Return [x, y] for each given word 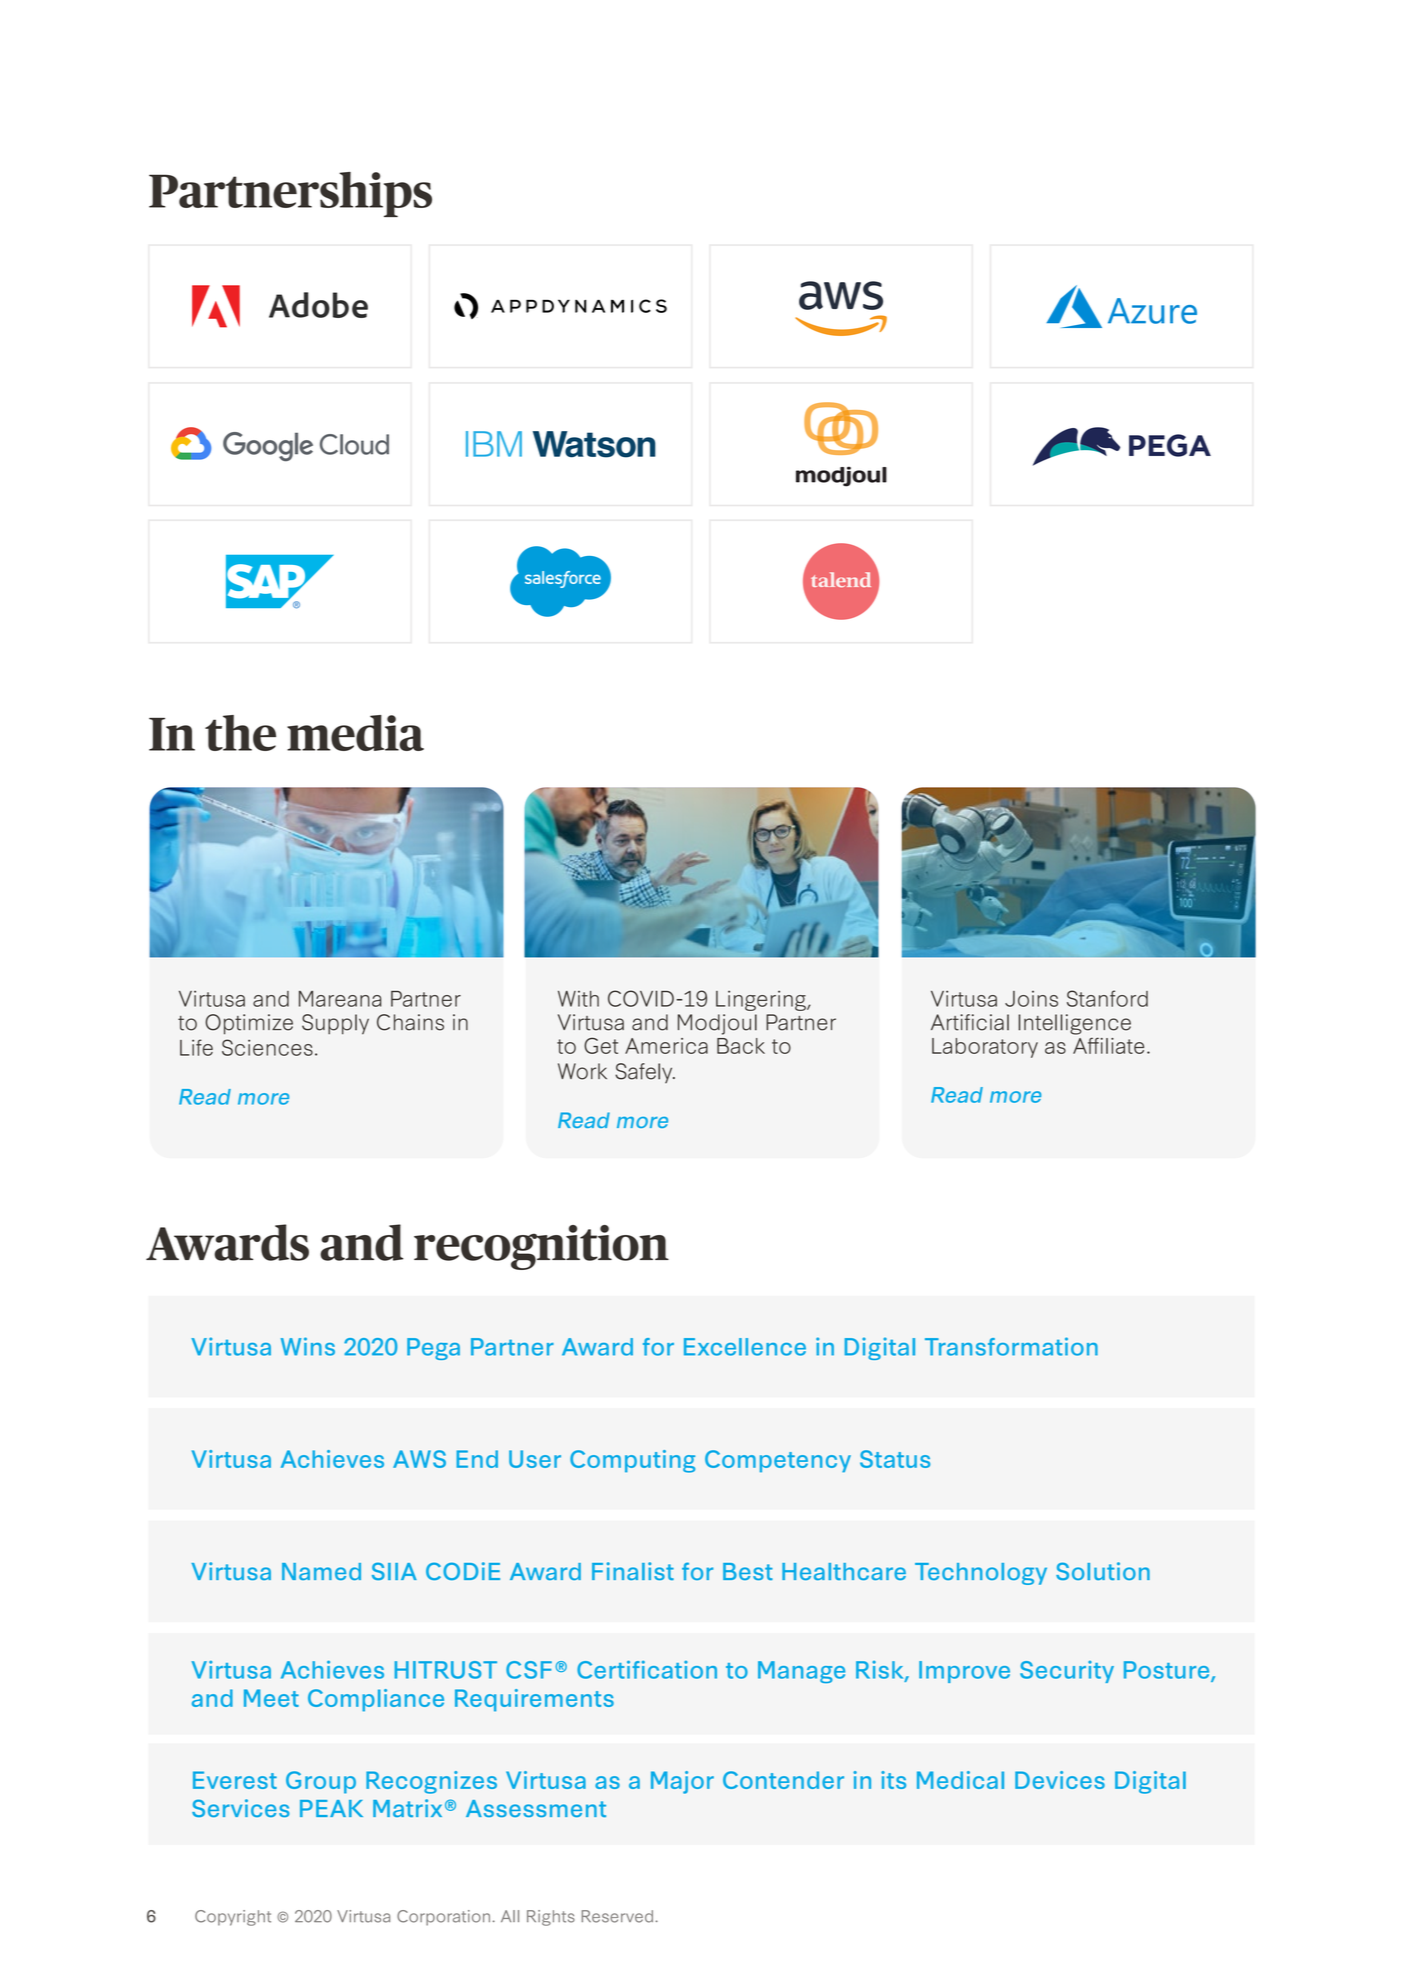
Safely [645, 1073]
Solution [1103, 1571]
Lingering [762, 1000]
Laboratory [985, 1048]
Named [321, 1571]
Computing [632, 1461]
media [355, 733]
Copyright [233, 1918]
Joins [1031, 999]
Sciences [267, 1047]
